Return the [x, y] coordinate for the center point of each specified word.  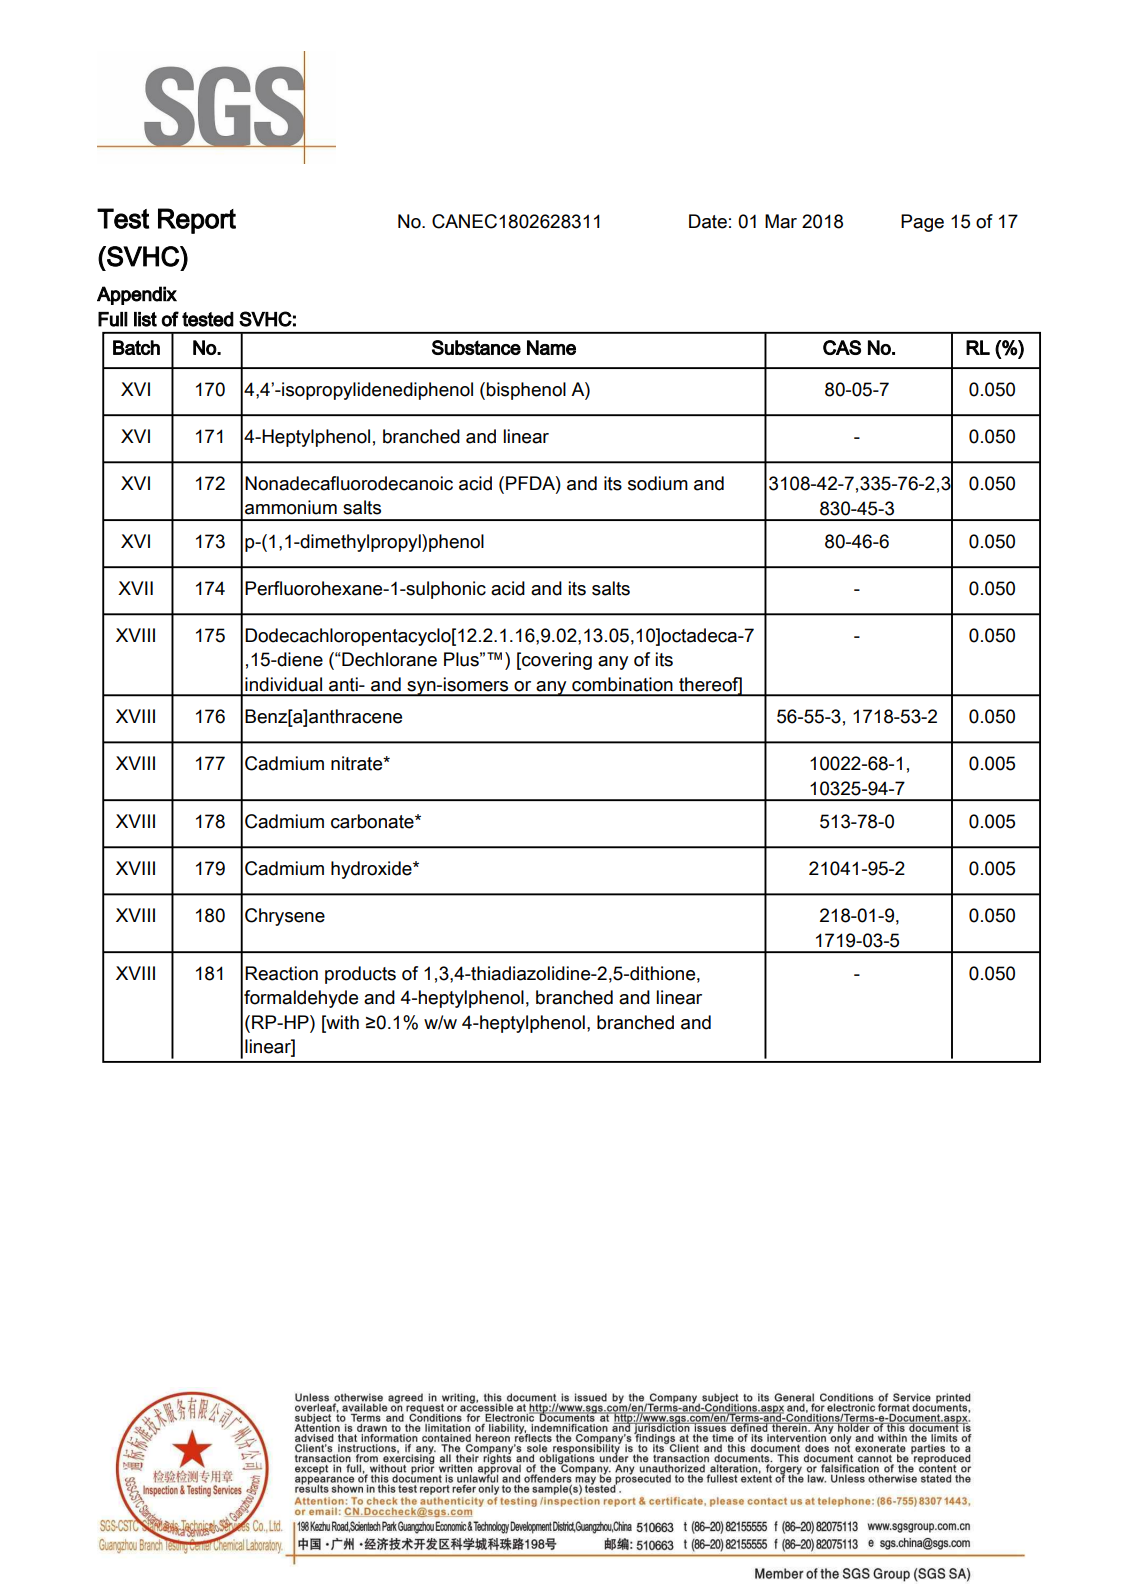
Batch [136, 347]
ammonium [291, 507]
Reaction [281, 973]
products [360, 975]
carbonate [373, 821]
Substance [476, 347]
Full [113, 319]
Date [708, 221]
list [145, 319]
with [341, 1022]
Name [551, 347]
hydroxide [372, 870]
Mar [781, 221]
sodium [658, 483]
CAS [842, 347]
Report [197, 221]
